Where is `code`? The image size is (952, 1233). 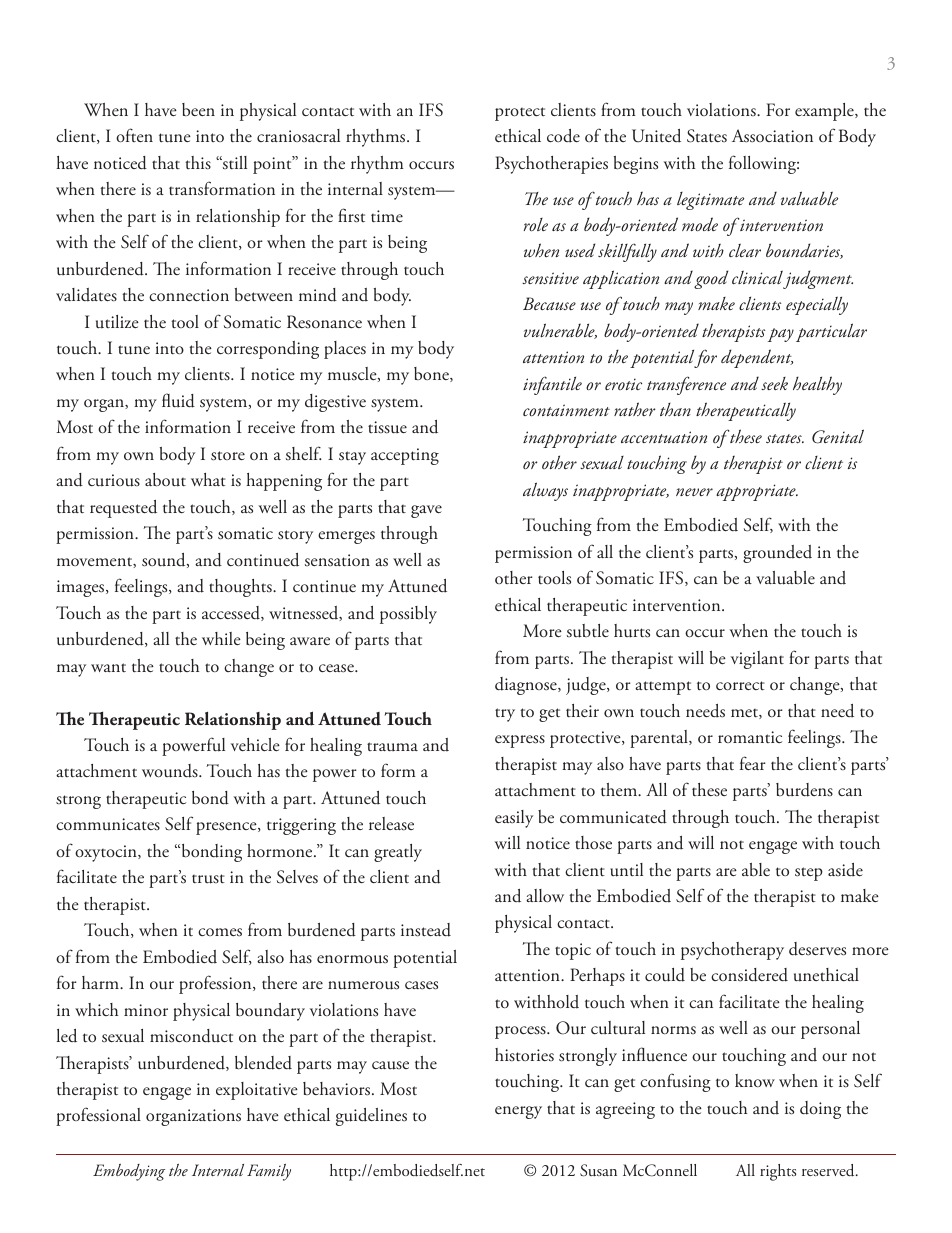 code is located at coordinates (563, 136).
